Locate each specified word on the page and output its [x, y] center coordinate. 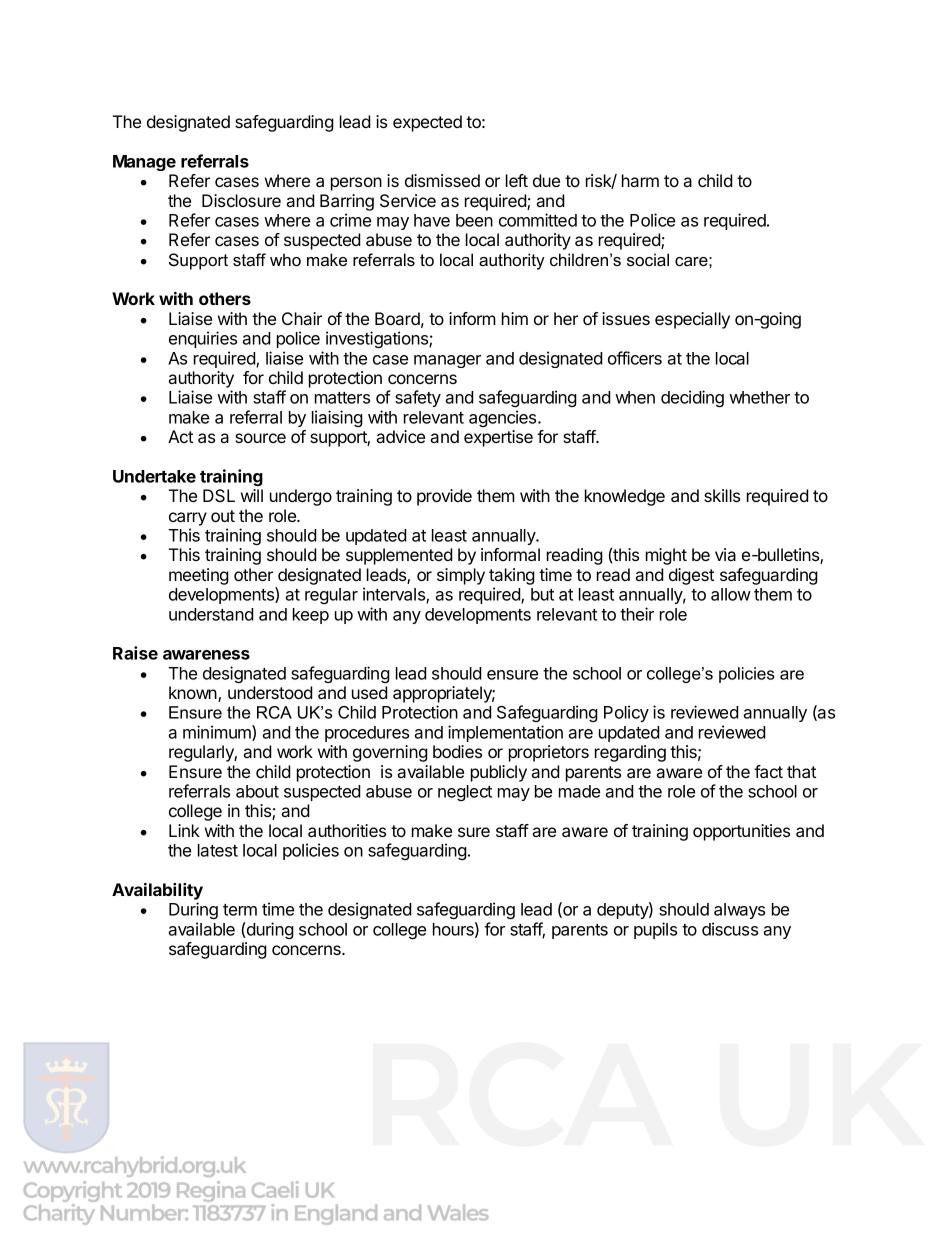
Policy [626, 713]
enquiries [203, 339]
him [515, 318]
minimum [218, 733]
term [240, 910]
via [725, 554]
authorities [347, 830]
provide [444, 497]
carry [188, 519]
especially [692, 320]
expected [427, 123]
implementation [505, 733]
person [356, 184]
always [739, 911]
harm [640, 180]
